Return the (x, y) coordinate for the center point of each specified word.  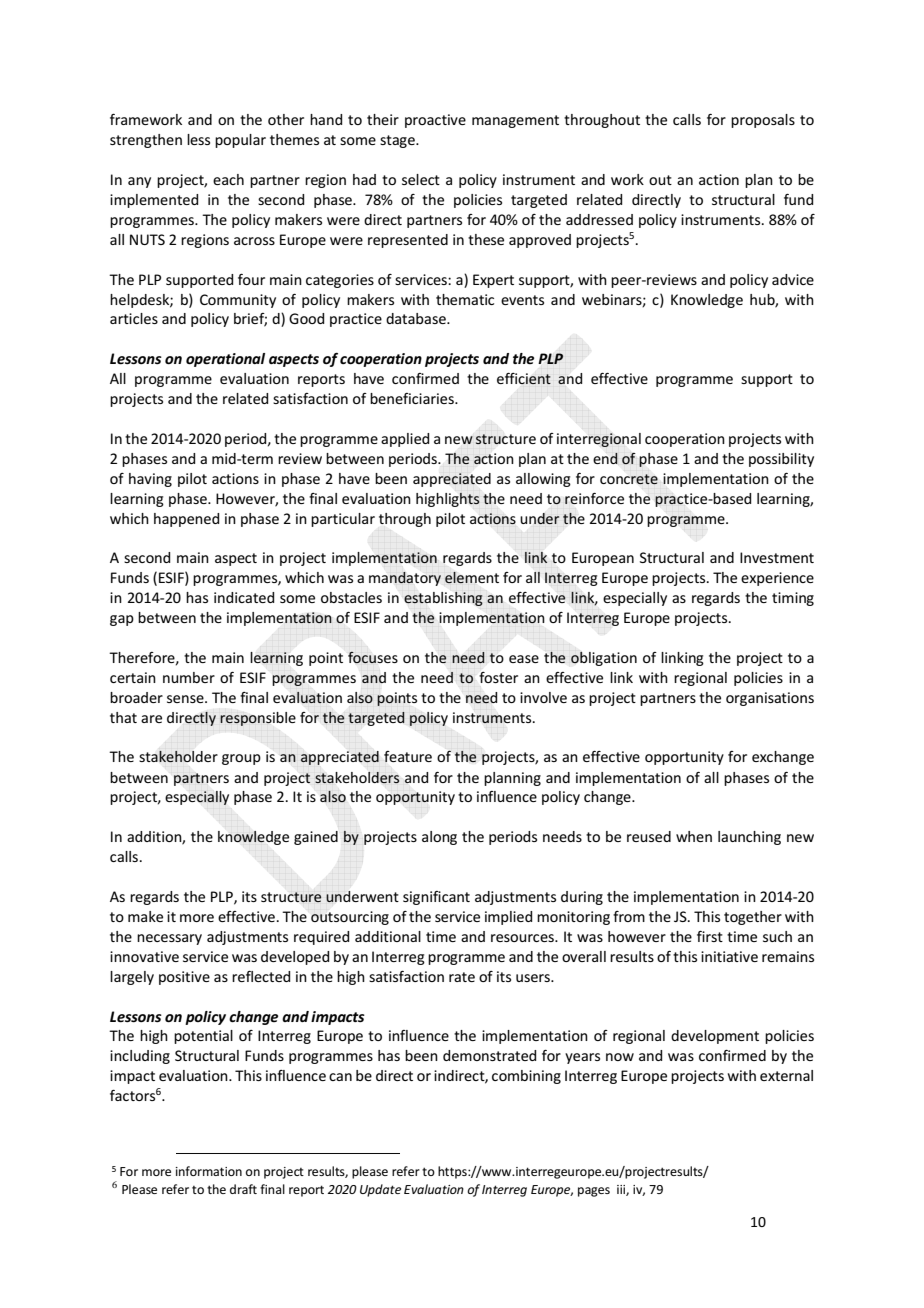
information (209, 1171)
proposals (763, 121)
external (786, 1075)
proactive (435, 121)
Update (380, 1190)
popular (240, 141)
